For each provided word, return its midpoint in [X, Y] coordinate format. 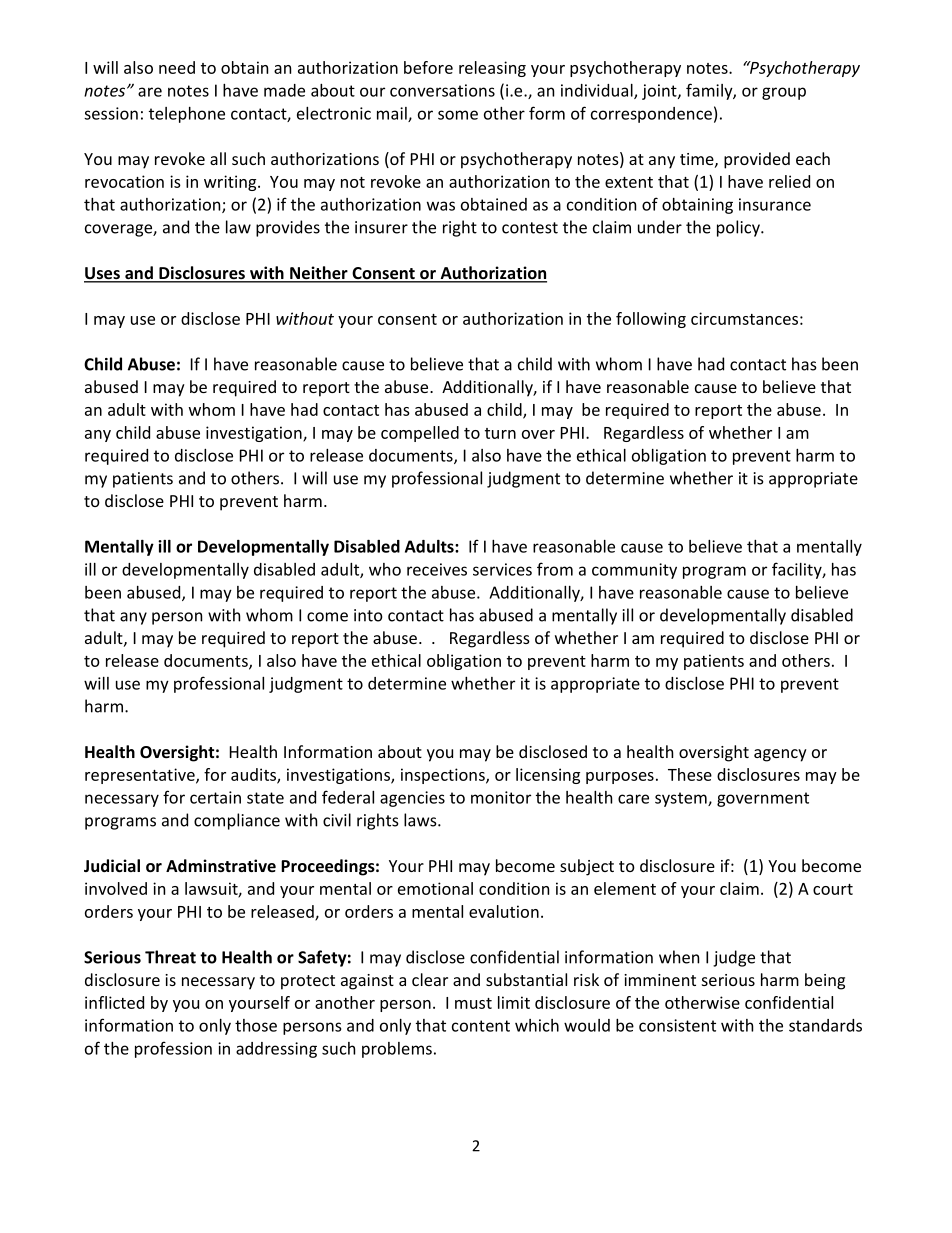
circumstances [744, 318]
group [784, 93]
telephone [187, 115]
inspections [444, 776]
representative [141, 776]
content [481, 1026]
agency [780, 755]
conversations [442, 90]
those [256, 1025]
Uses [103, 274]
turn [500, 433]
